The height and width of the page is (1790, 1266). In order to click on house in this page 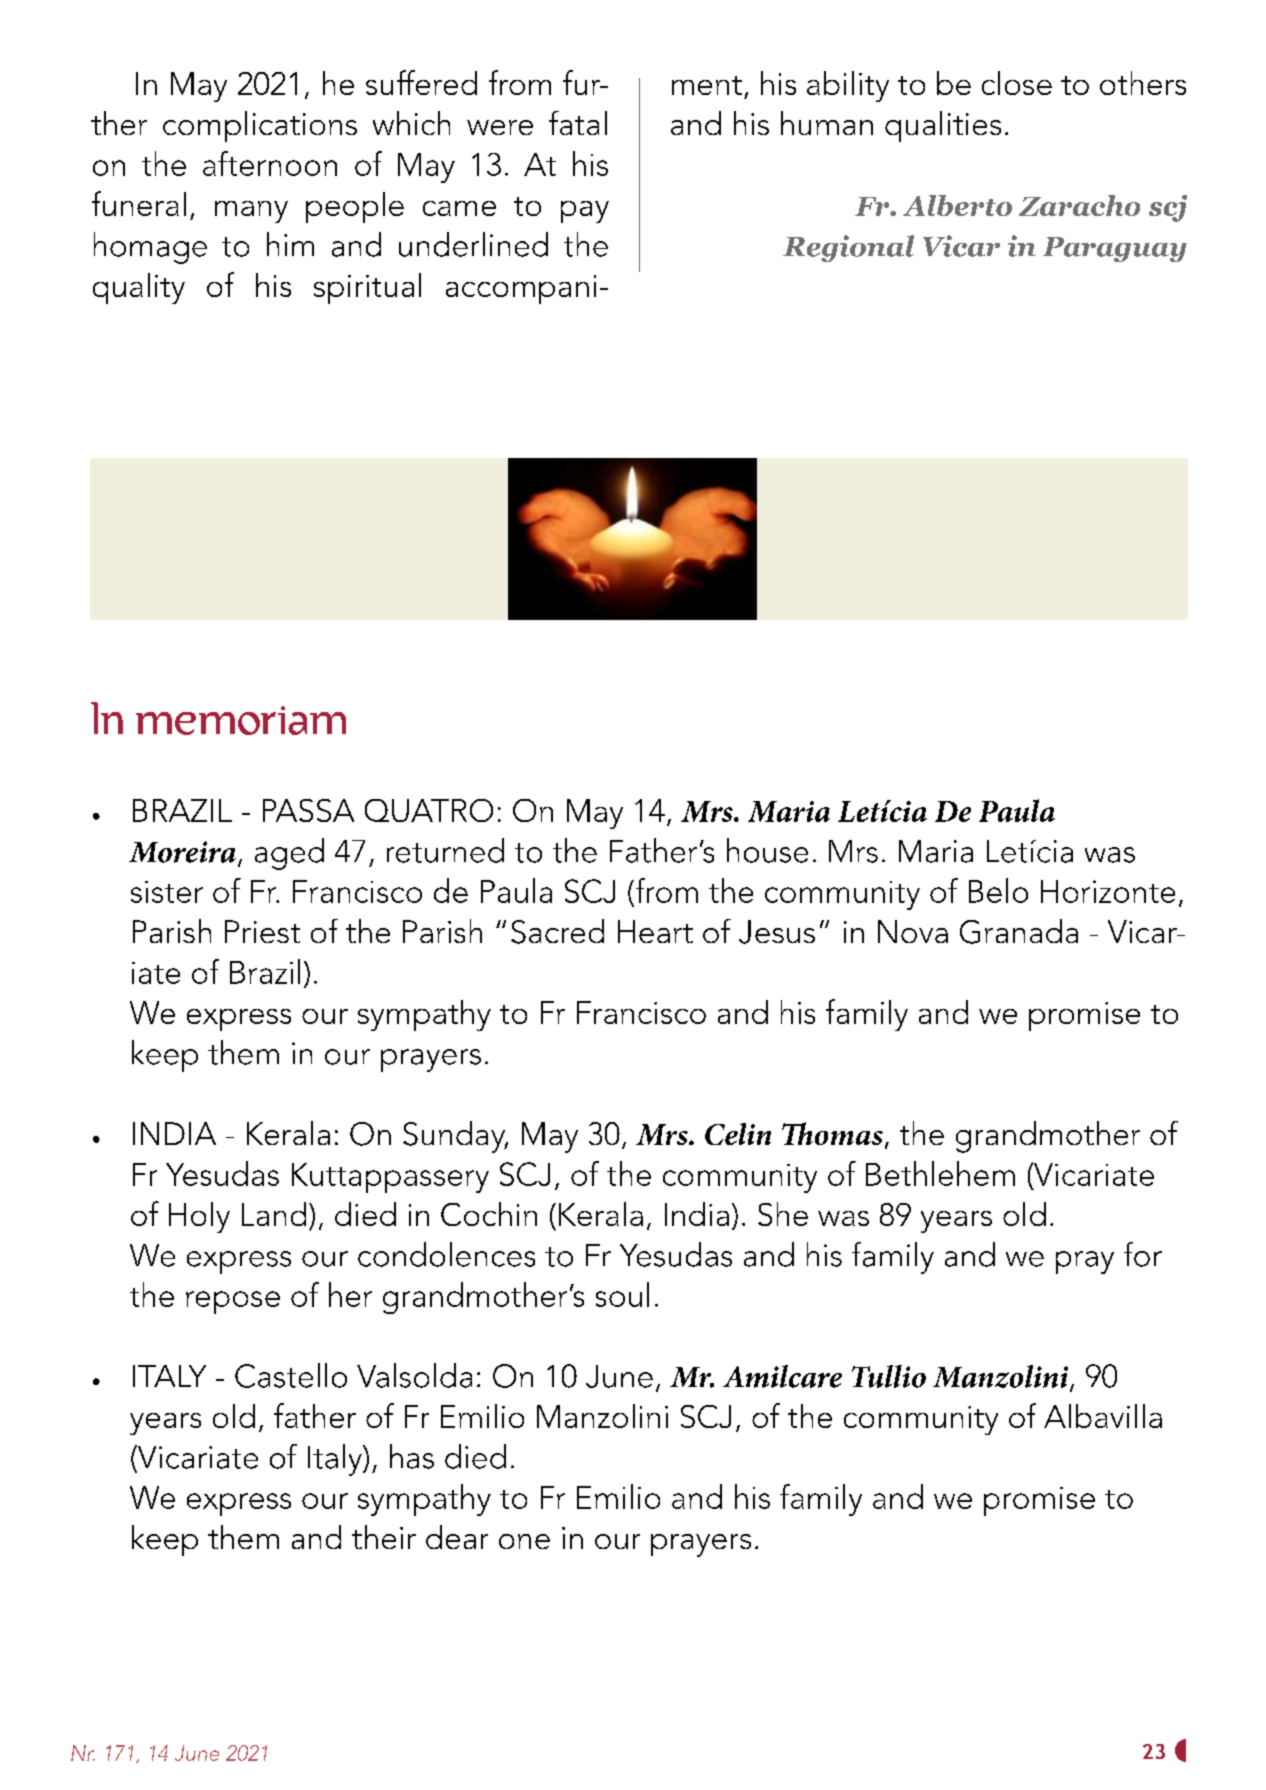, I will do `click(767, 850)`.
